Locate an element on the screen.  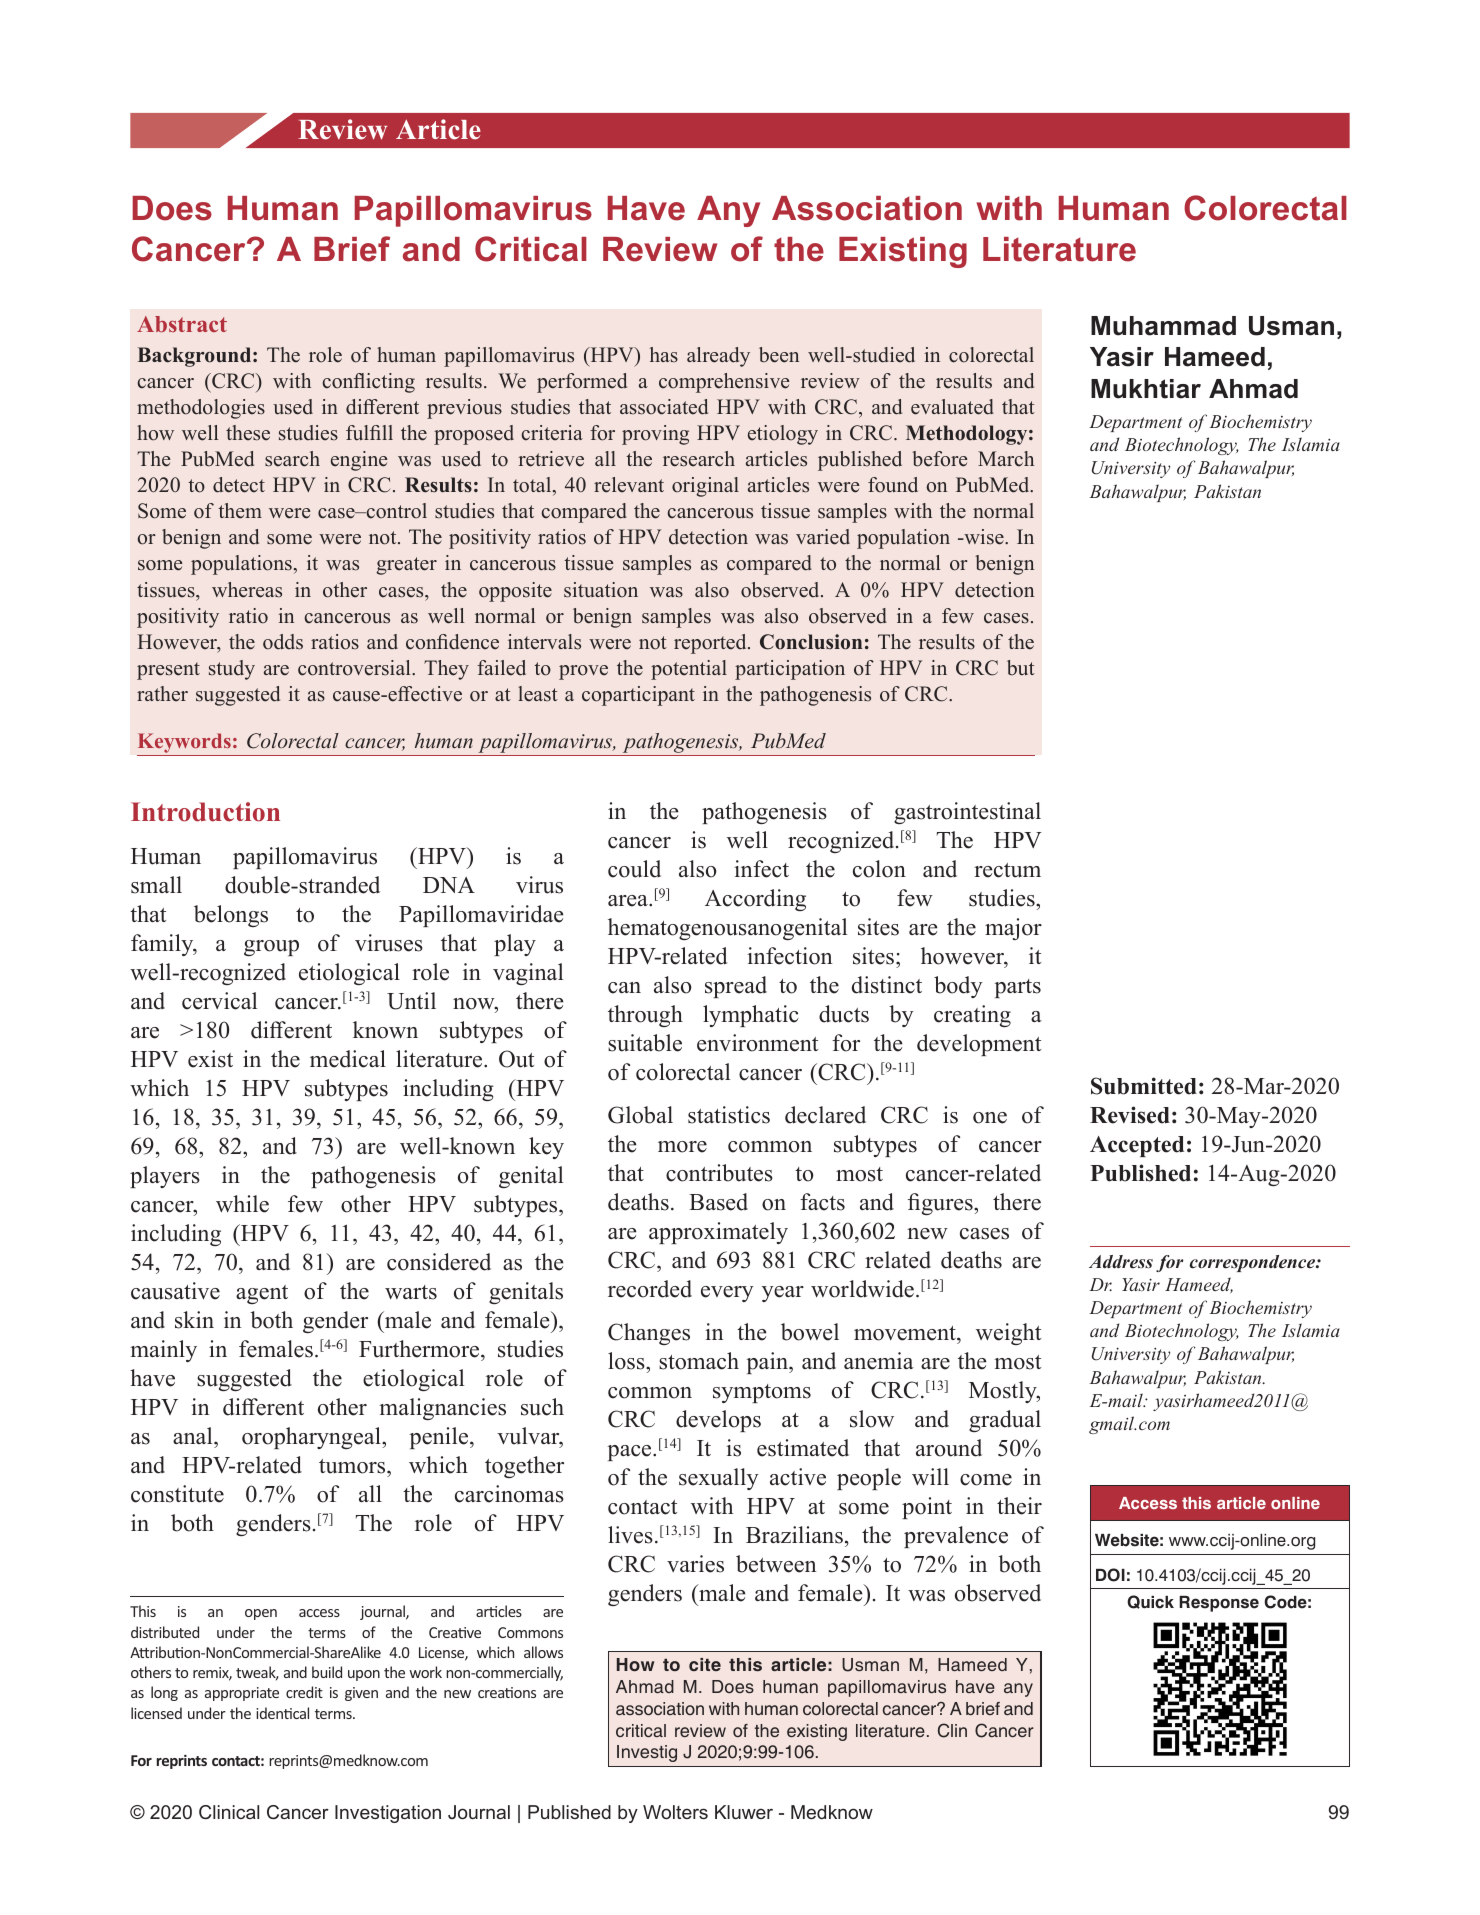
suitable is located at coordinates (645, 1043).
